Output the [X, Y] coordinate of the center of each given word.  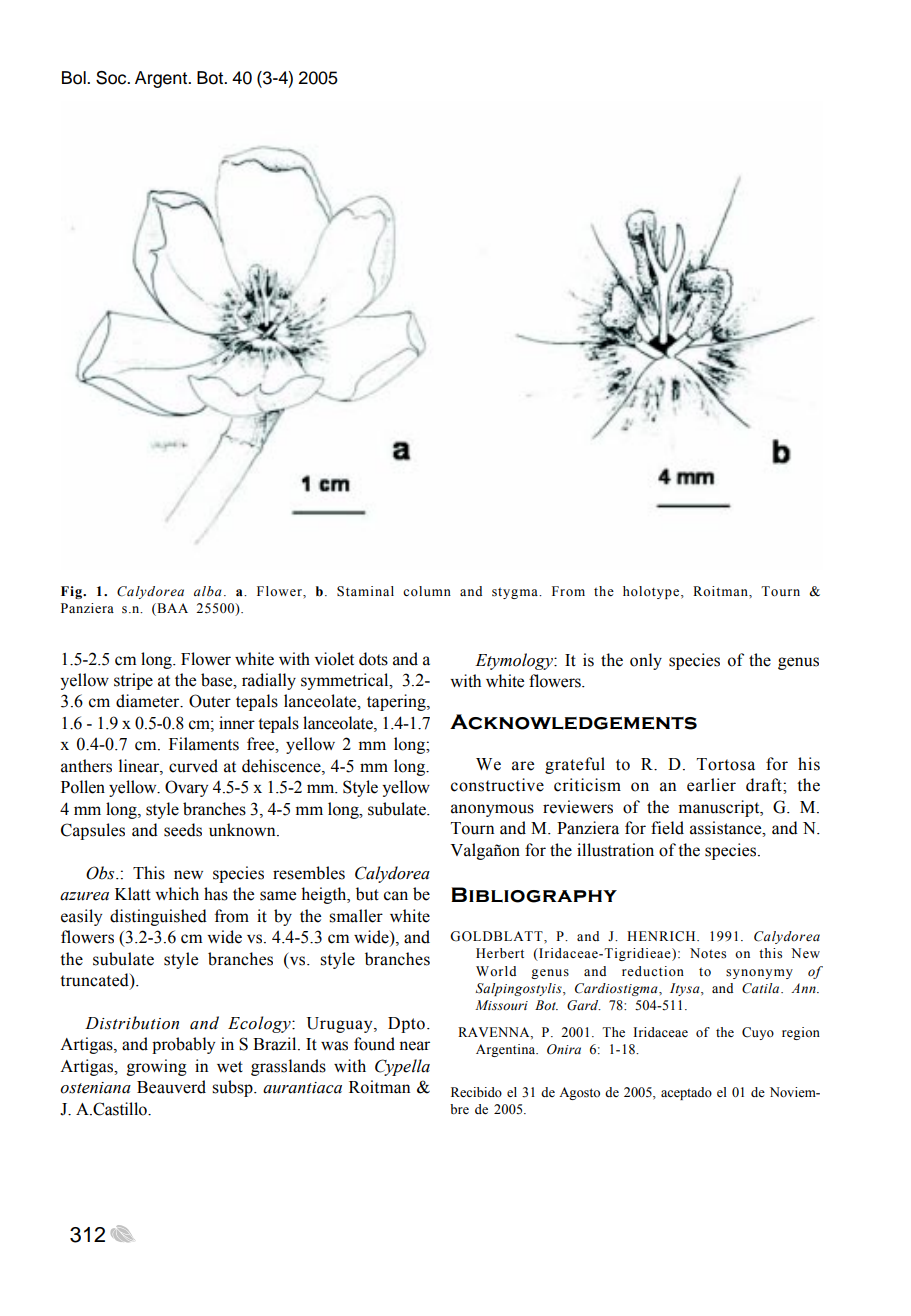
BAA [171, 609]
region [801, 1033]
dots [373, 659]
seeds [183, 830]
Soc [112, 78]
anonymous [492, 810]
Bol [75, 78]
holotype [652, 592]
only [646, 661]
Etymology [515, 661]
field [667, 828]
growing [157, 1067]
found [374, 1044]
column [427, 591]
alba [208, 591]
